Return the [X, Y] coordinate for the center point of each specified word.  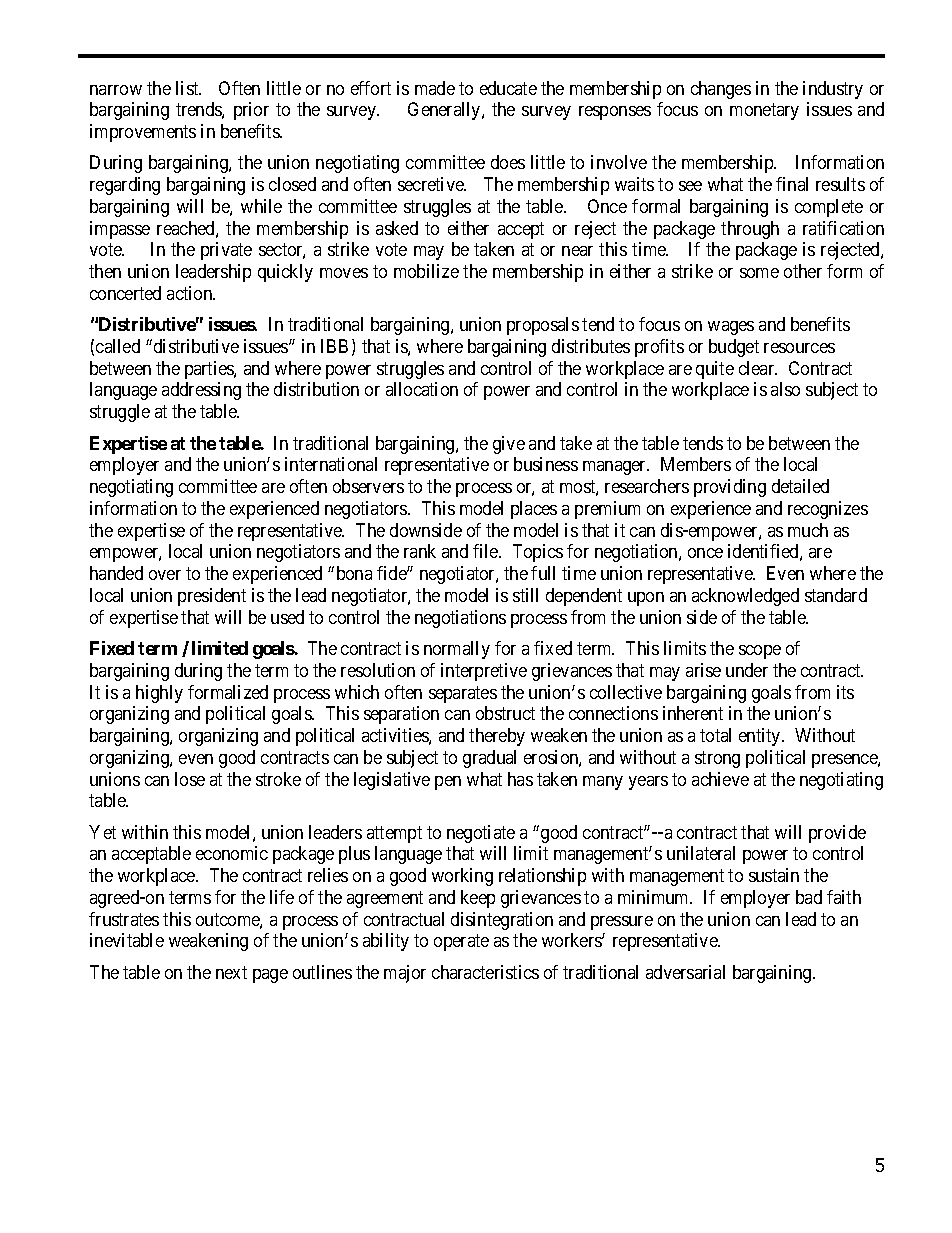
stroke [278, 779]
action [191, 293]
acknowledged [745, 597]
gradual [489, 759]
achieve [720, 779]
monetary [764, 112]
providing [730, 488]
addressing [201, 391]
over [165, 575]
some [759, 273]
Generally [445, 111]
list [188, 88]
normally [457, 650]
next [231, 972]
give [509, 445]
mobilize [426, 271]
